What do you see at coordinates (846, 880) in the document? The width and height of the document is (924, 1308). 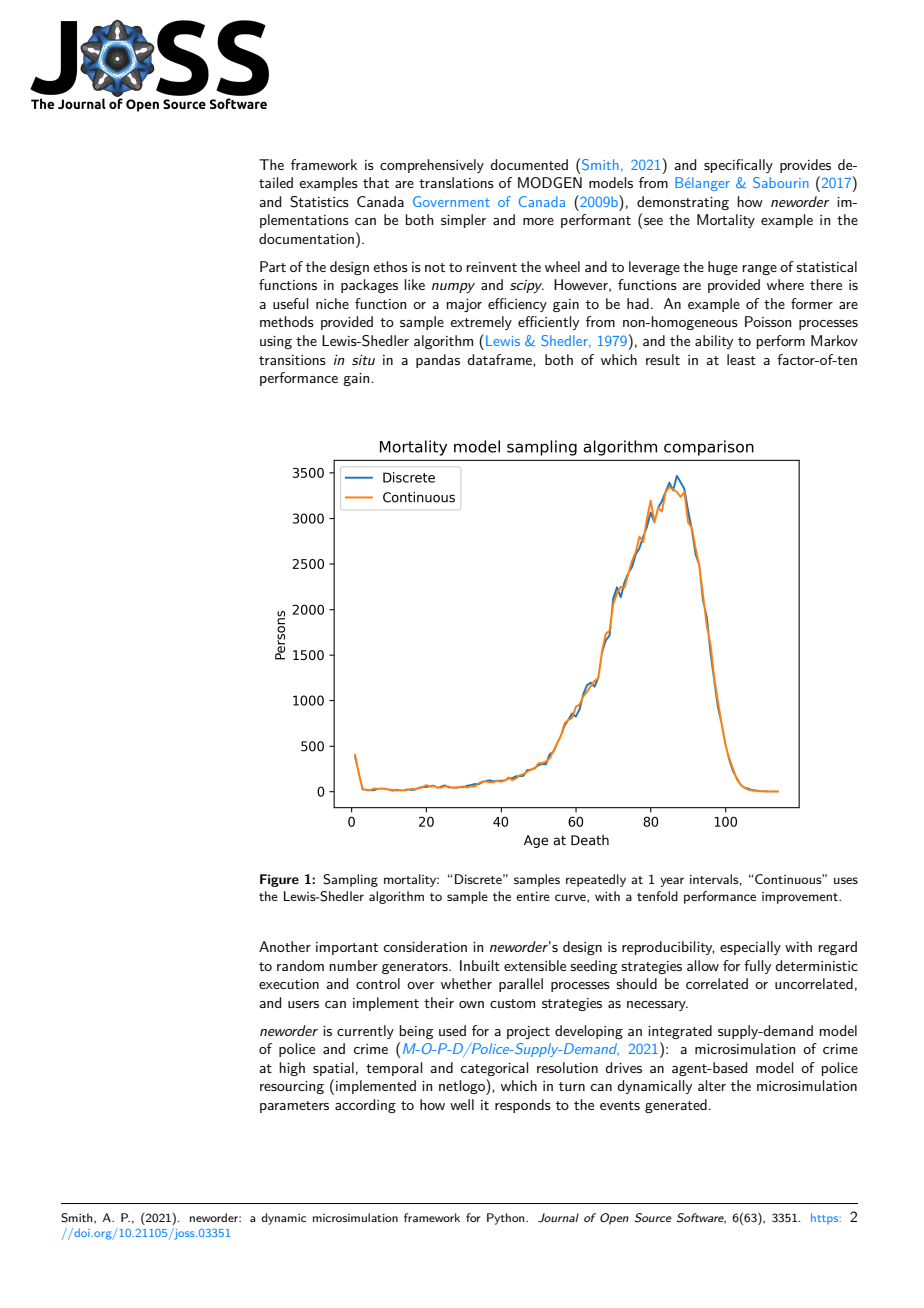 I see `uses` at bounding box center [846, 880].
